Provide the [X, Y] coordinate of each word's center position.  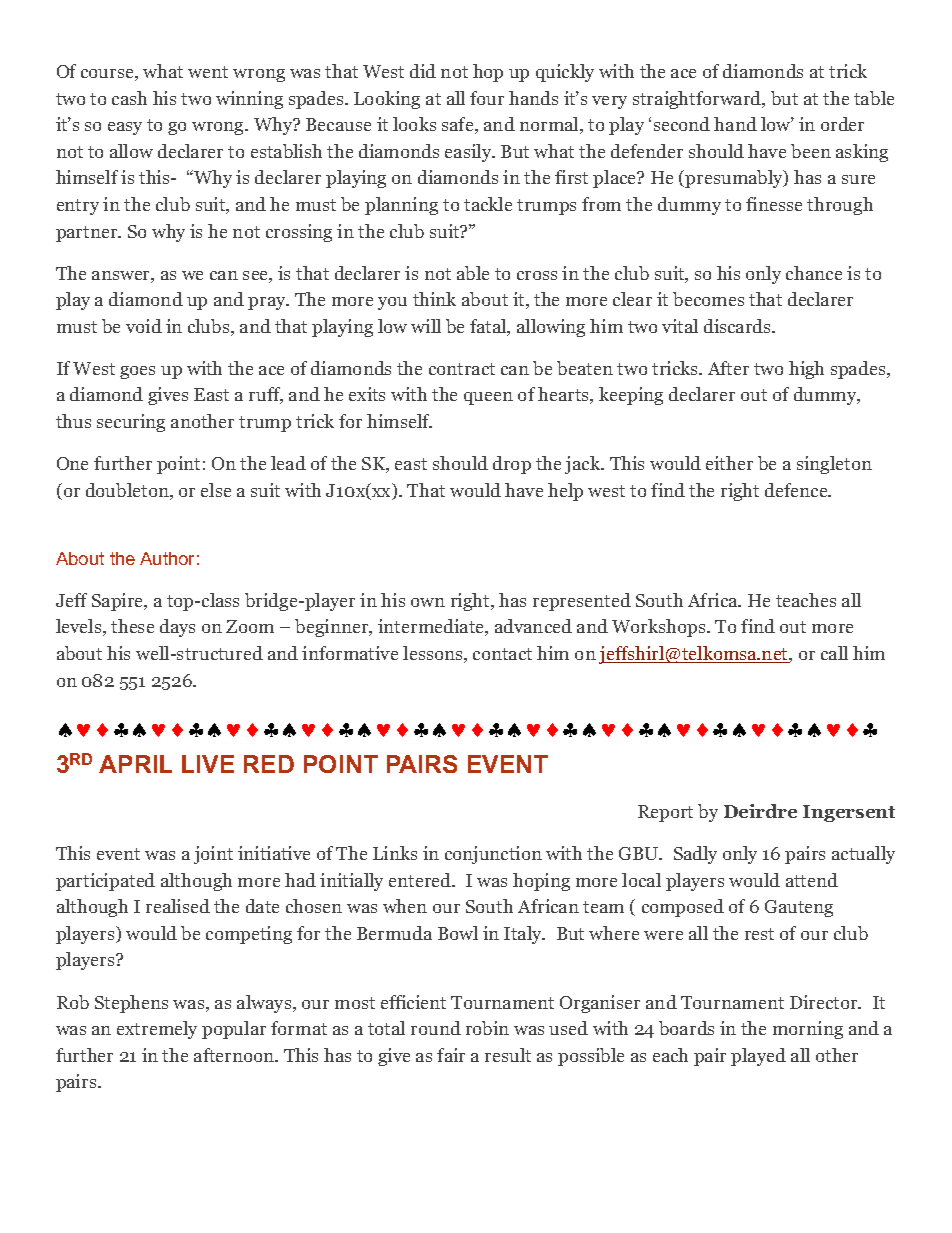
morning [808, 1030]
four [487, 98]
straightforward [698, 100]
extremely [157, 1030]
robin [487, 1028]
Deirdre [760, 811]
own [428, 602]
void [144, 326]
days [177, 628]
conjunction [493, 855]
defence [797, 490]
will [426, 326]
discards [738, 326]
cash [129, 98]
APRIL [135, 764]
